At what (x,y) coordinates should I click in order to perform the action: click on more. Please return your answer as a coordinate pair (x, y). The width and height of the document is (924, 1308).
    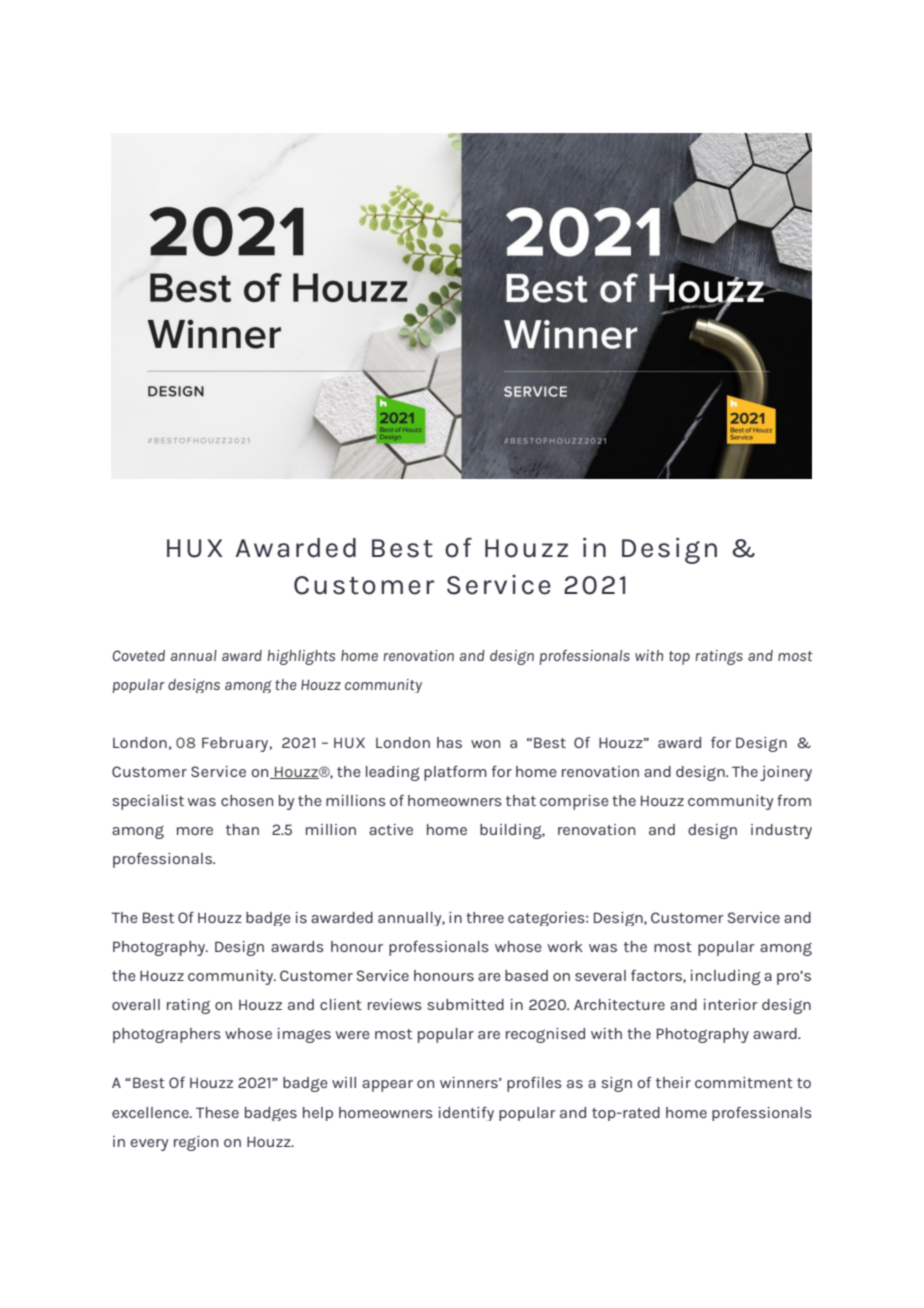
    Looking at the image, I should click on (195, 831).
